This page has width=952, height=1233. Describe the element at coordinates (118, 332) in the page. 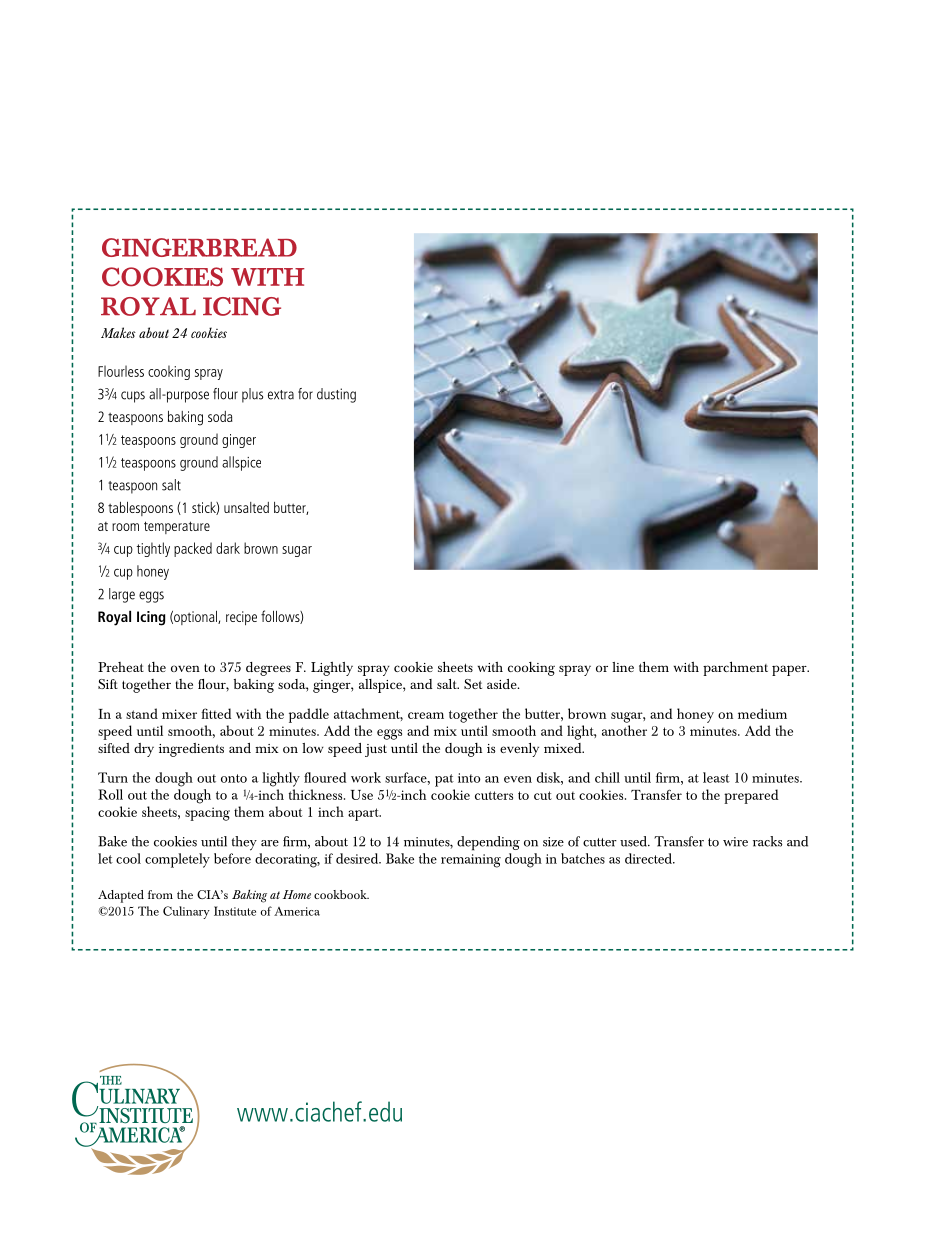

I see `Makes` at that location.
